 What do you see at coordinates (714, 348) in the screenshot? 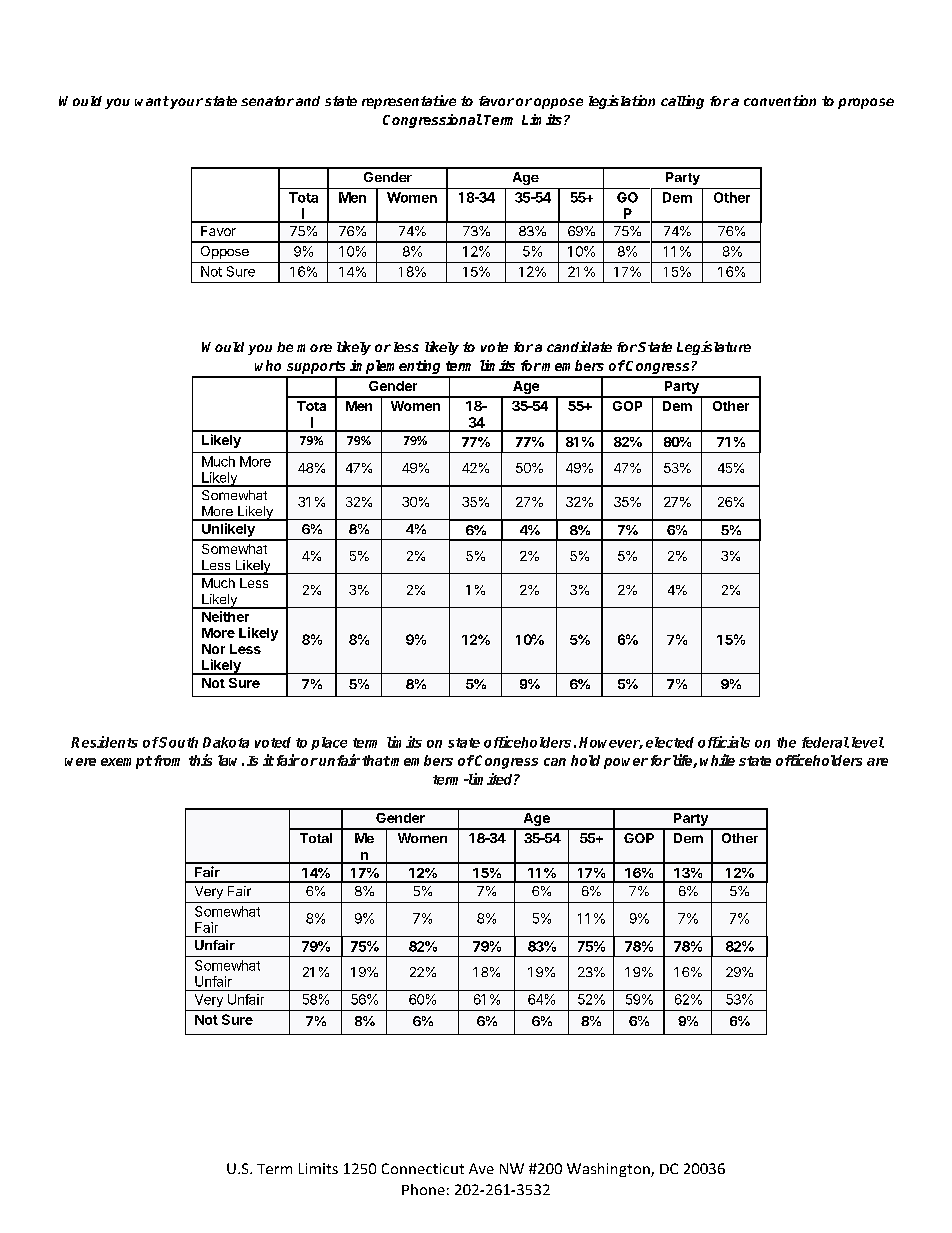
I see `Legislature` at bounding box center [714, 348].
